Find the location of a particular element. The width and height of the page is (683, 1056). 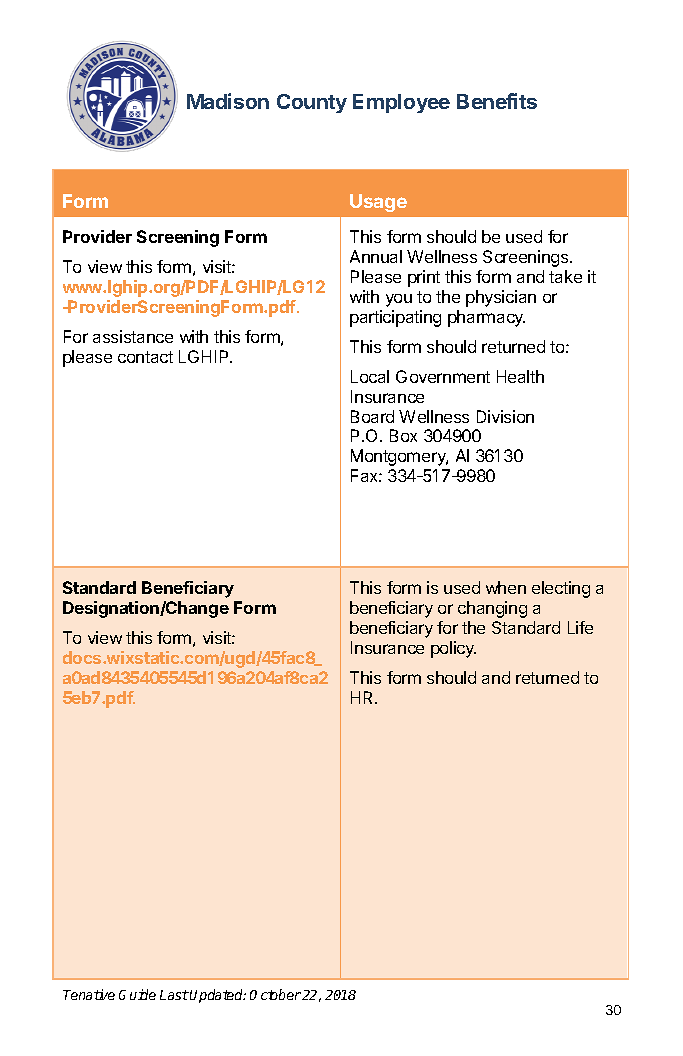

Last is located at coordinates (174, 995).
